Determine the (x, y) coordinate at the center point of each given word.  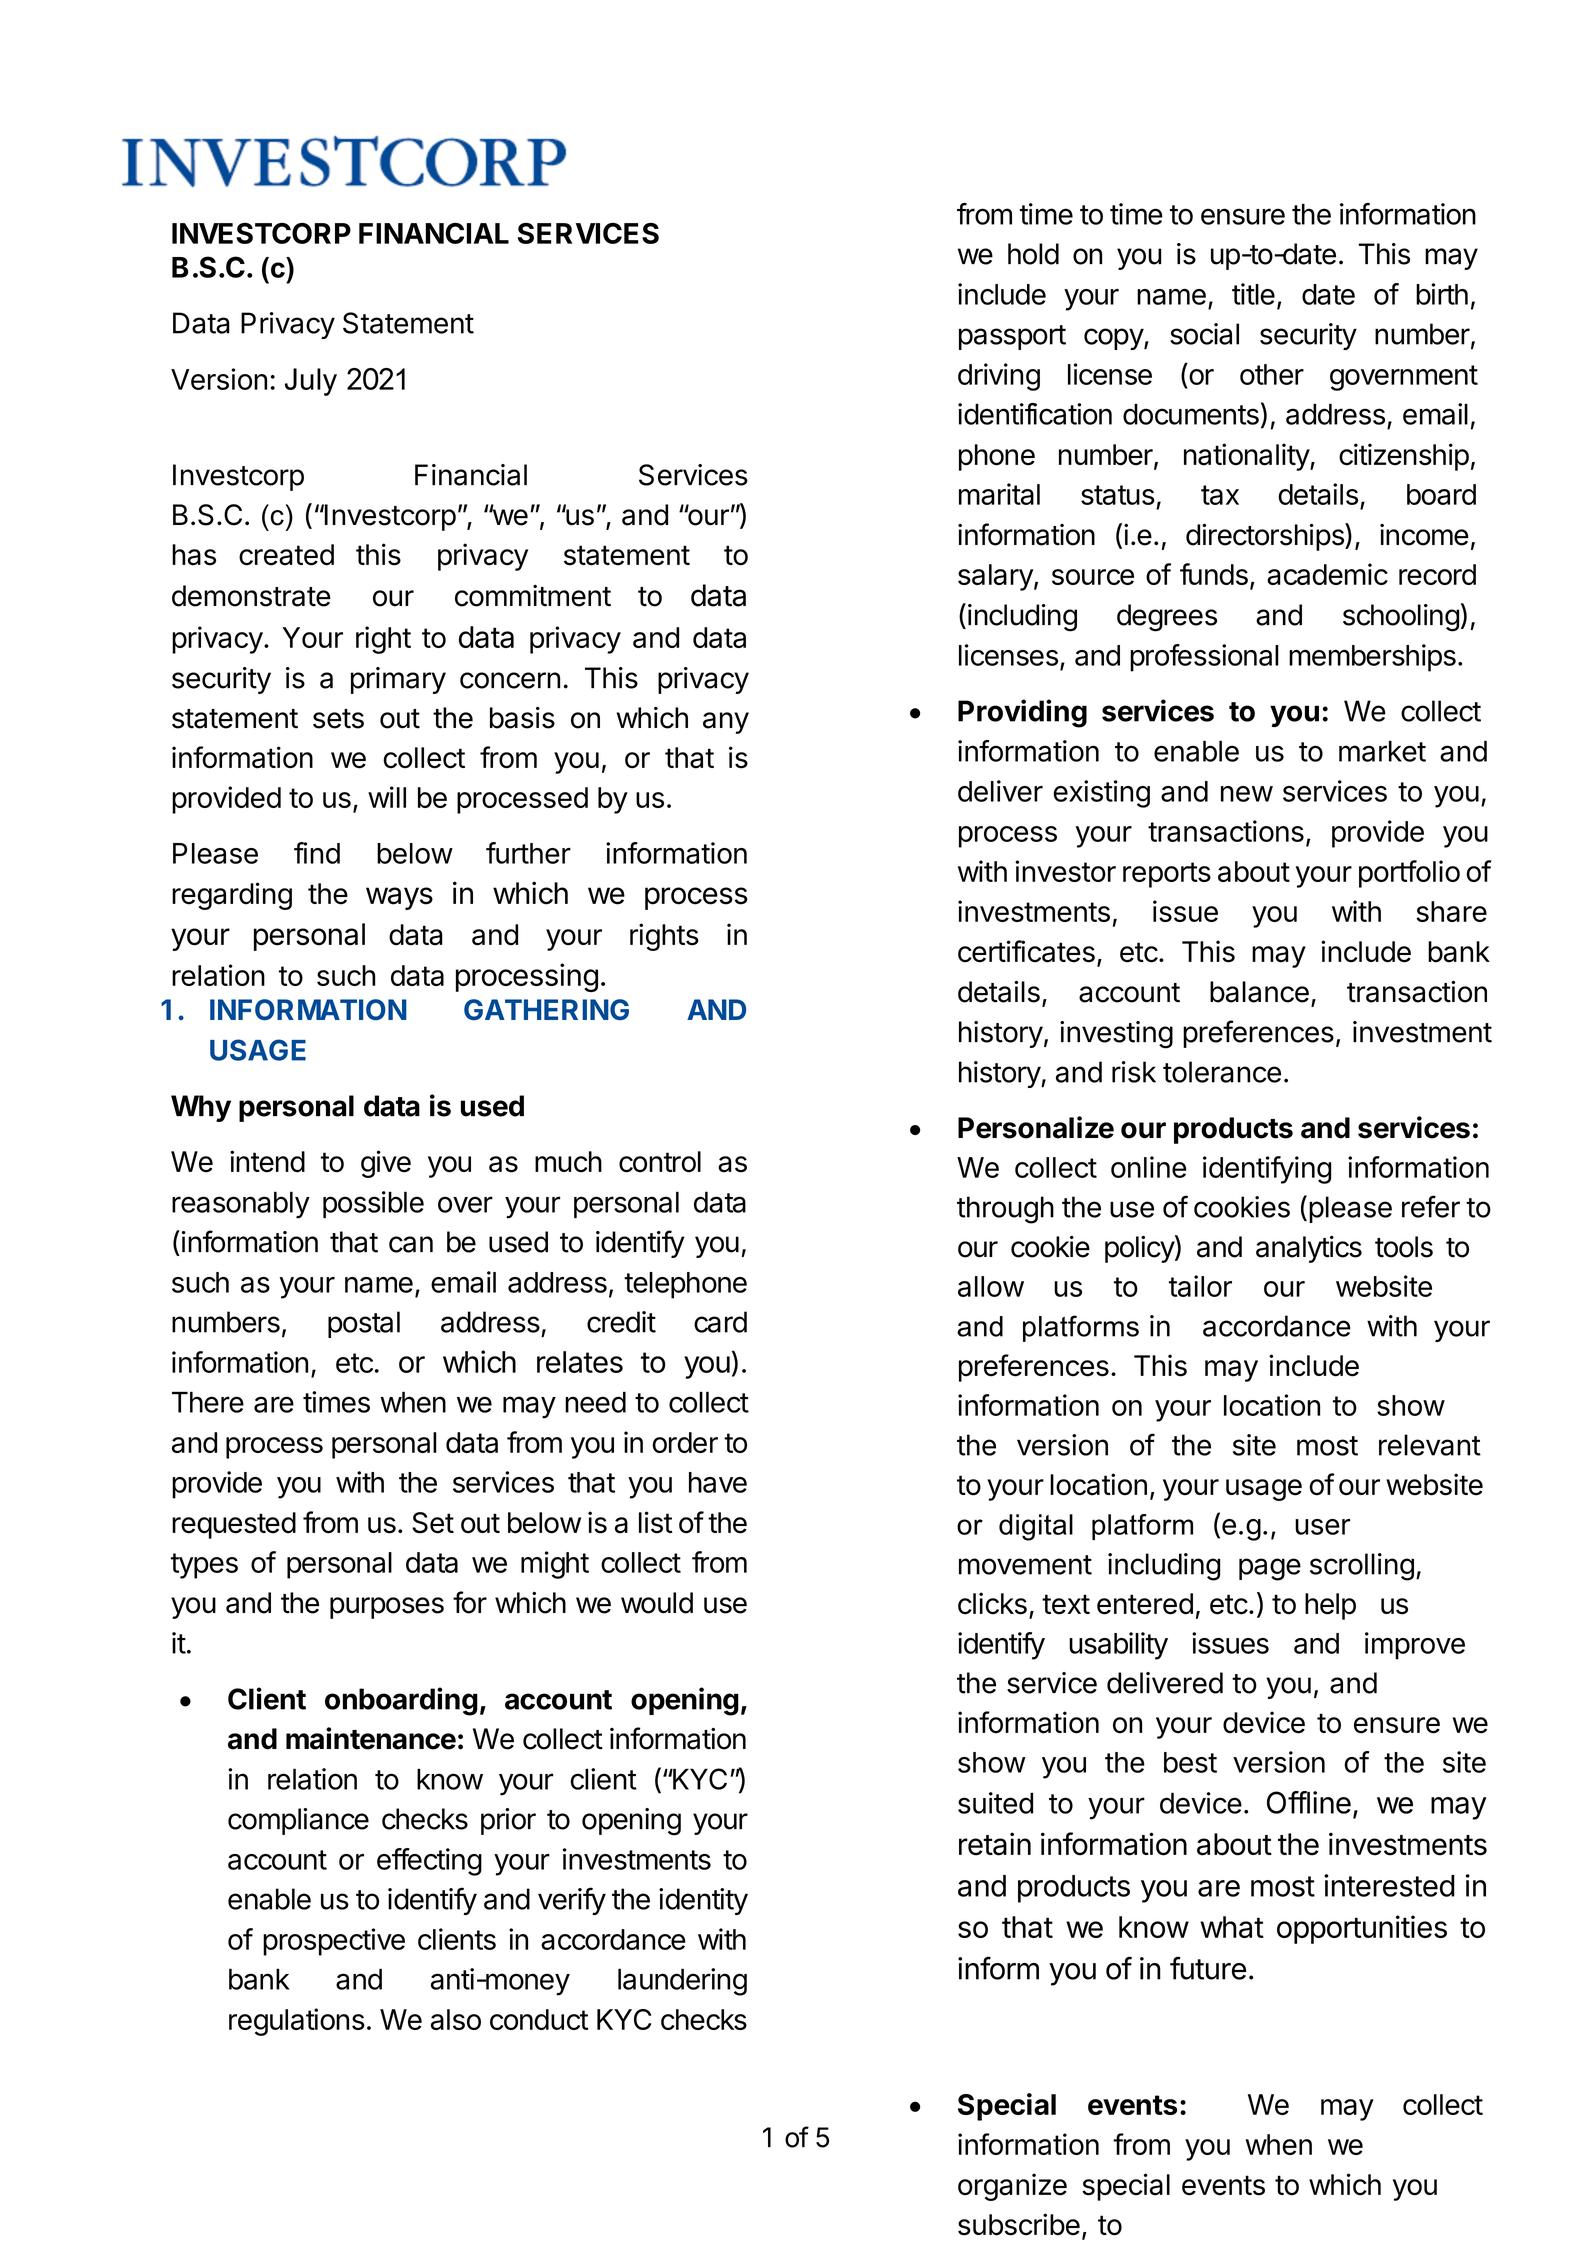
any (726, 723)
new (1247, 794)
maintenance (371, 1738)
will (387, 797)
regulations (297, 2022)
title (1253, 294)
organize (1012, 2187)
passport (1012, 337)
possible (373, 1204)
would (657, 1603)
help (1330, 1606)
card (720, 1322)
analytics (1309, 1249)
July (311, 382)
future (1208, 1968)
